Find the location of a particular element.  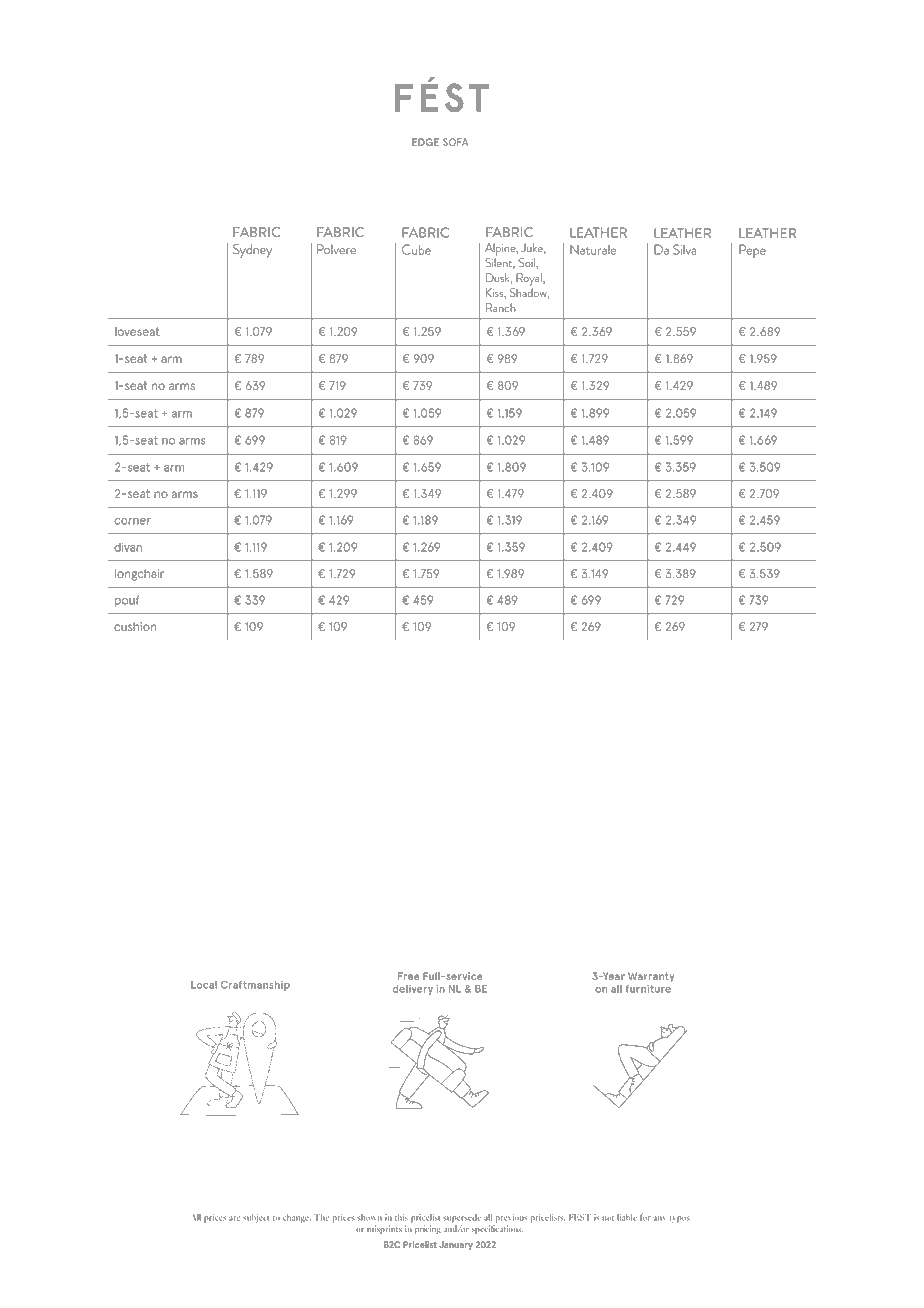

are is located at coordinates (234, 1218).
